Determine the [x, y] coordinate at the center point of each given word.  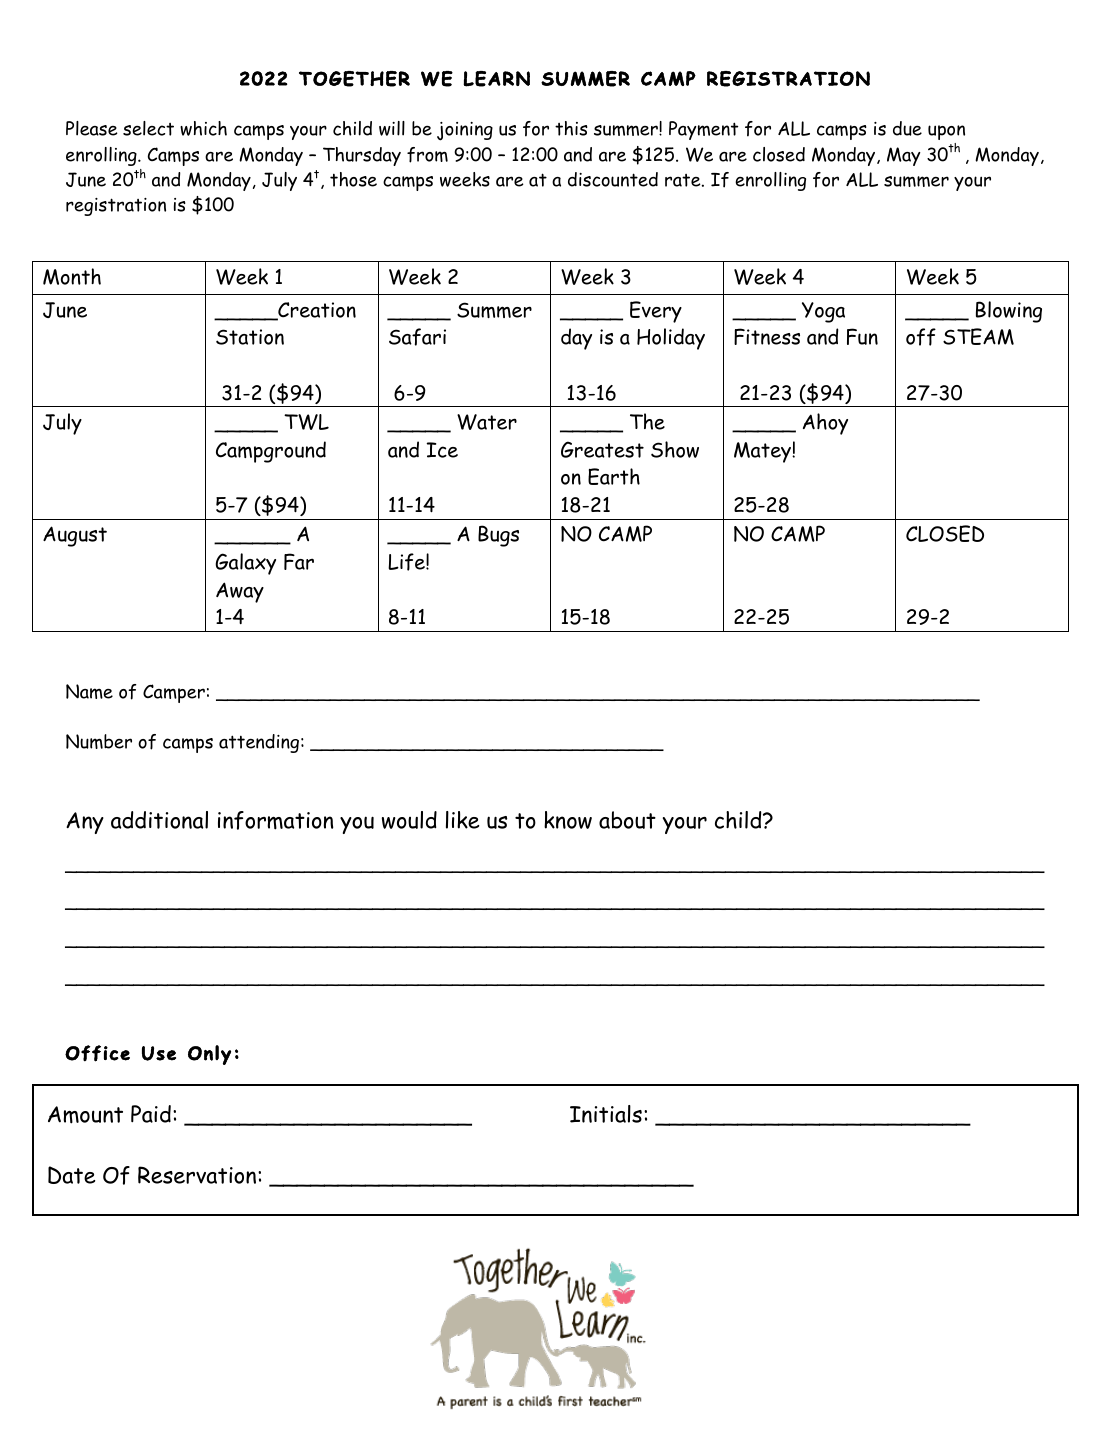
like [462, 820]
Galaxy [245, 564]
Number [99, 741]
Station [250, 337]
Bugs [498, 536]
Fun [862, 336]
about [627, 820]
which [203, 128]
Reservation [198, 1175]
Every [656, 312]
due [907, 128]
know [568, 820]
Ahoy [825, 424]
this [571, 128]
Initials [606, 1114]
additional [159, 820]
